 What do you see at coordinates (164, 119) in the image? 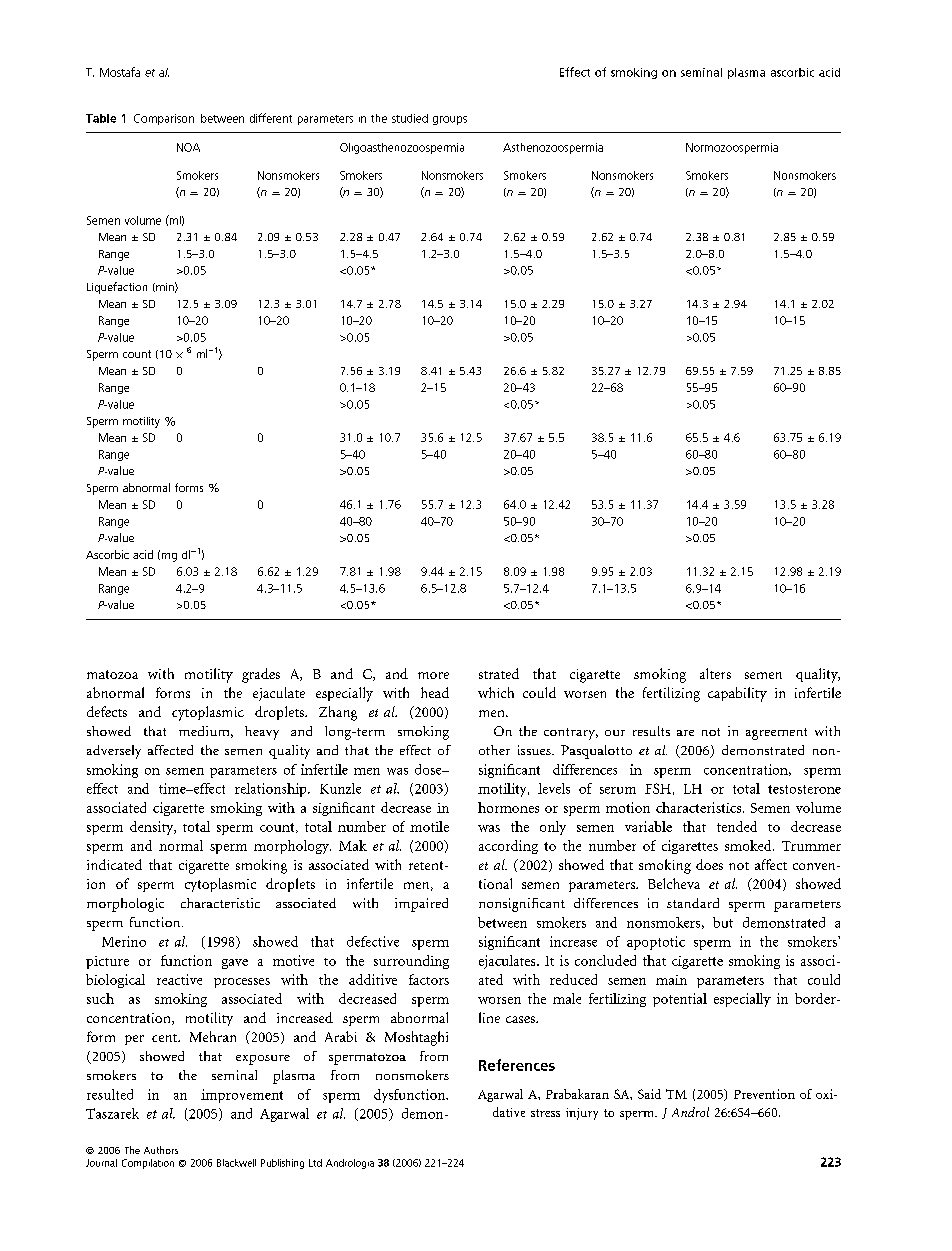
I see `Comparison` at bounding box center [164, 119].
